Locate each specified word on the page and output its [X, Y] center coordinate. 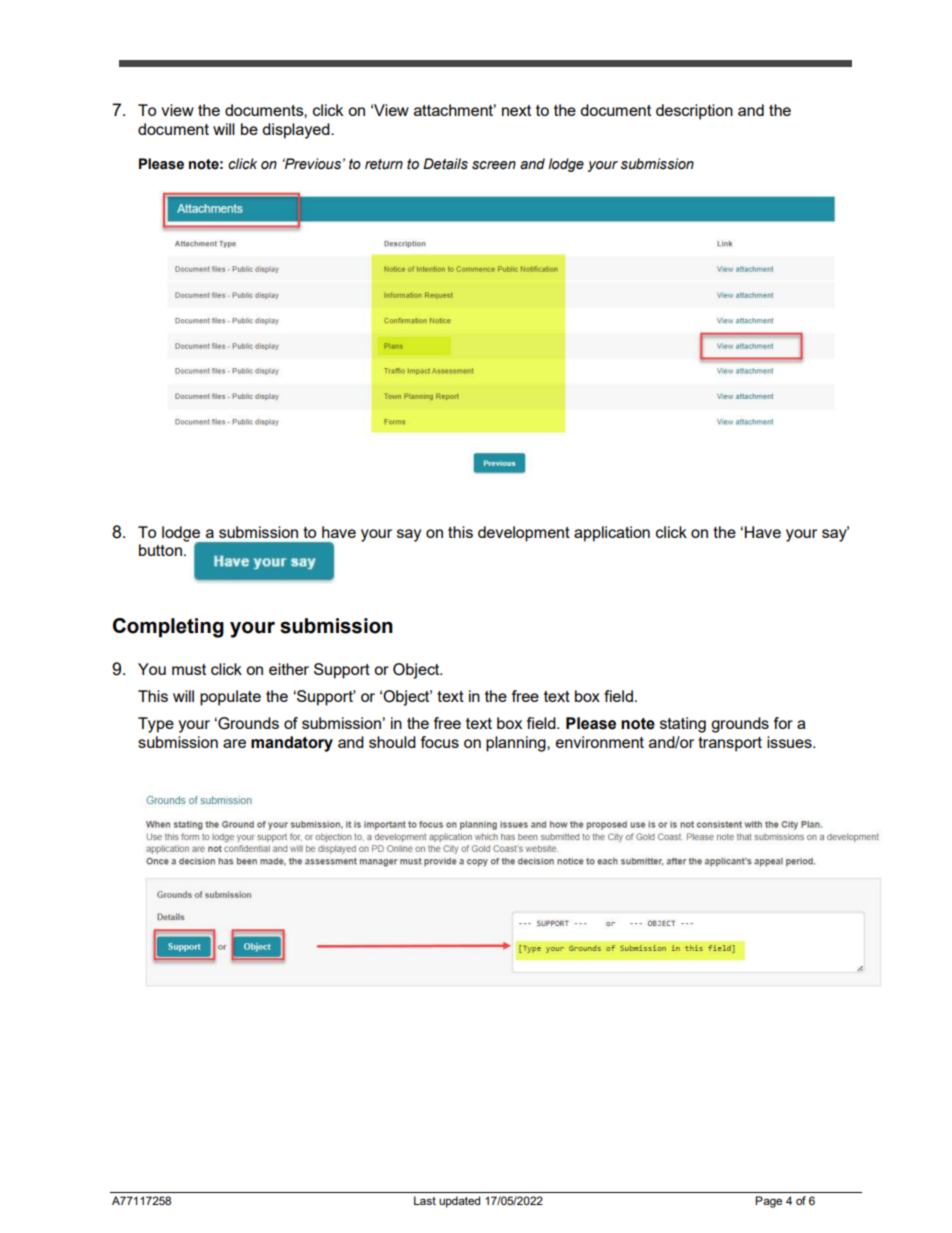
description [694, 112]
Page [768, 1202]
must [189, 669]
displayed [297, 131]
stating [683, 725]
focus [440, 742]
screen [494, 165]
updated [459, 1202]
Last [425, 1200]
